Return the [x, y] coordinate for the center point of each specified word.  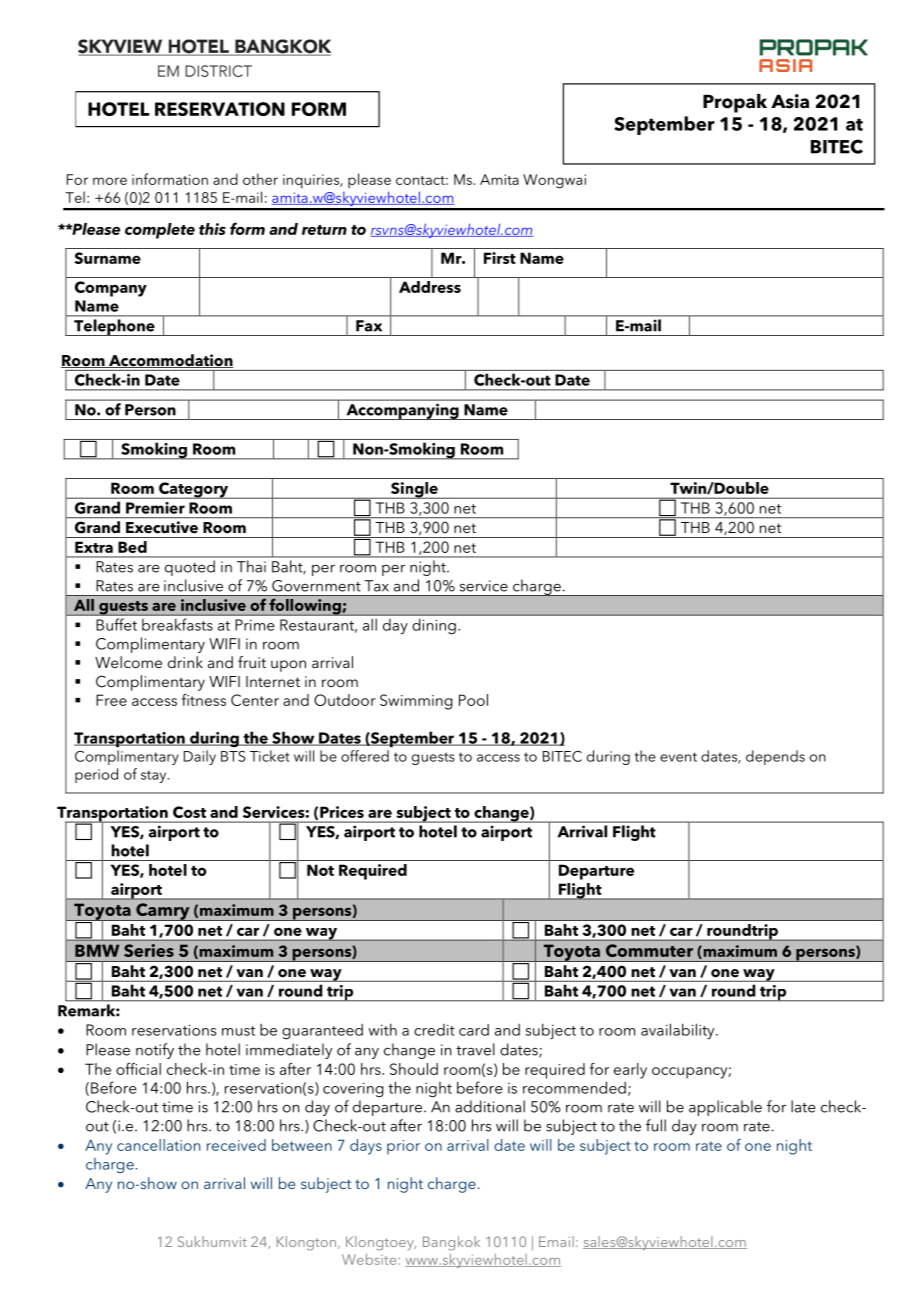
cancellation [158, 1145]
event [678, 757]
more [110, 181]
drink [185, 662]
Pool [473, 700]
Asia [790, 101]
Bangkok [451, 1243]
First [500, 258]
